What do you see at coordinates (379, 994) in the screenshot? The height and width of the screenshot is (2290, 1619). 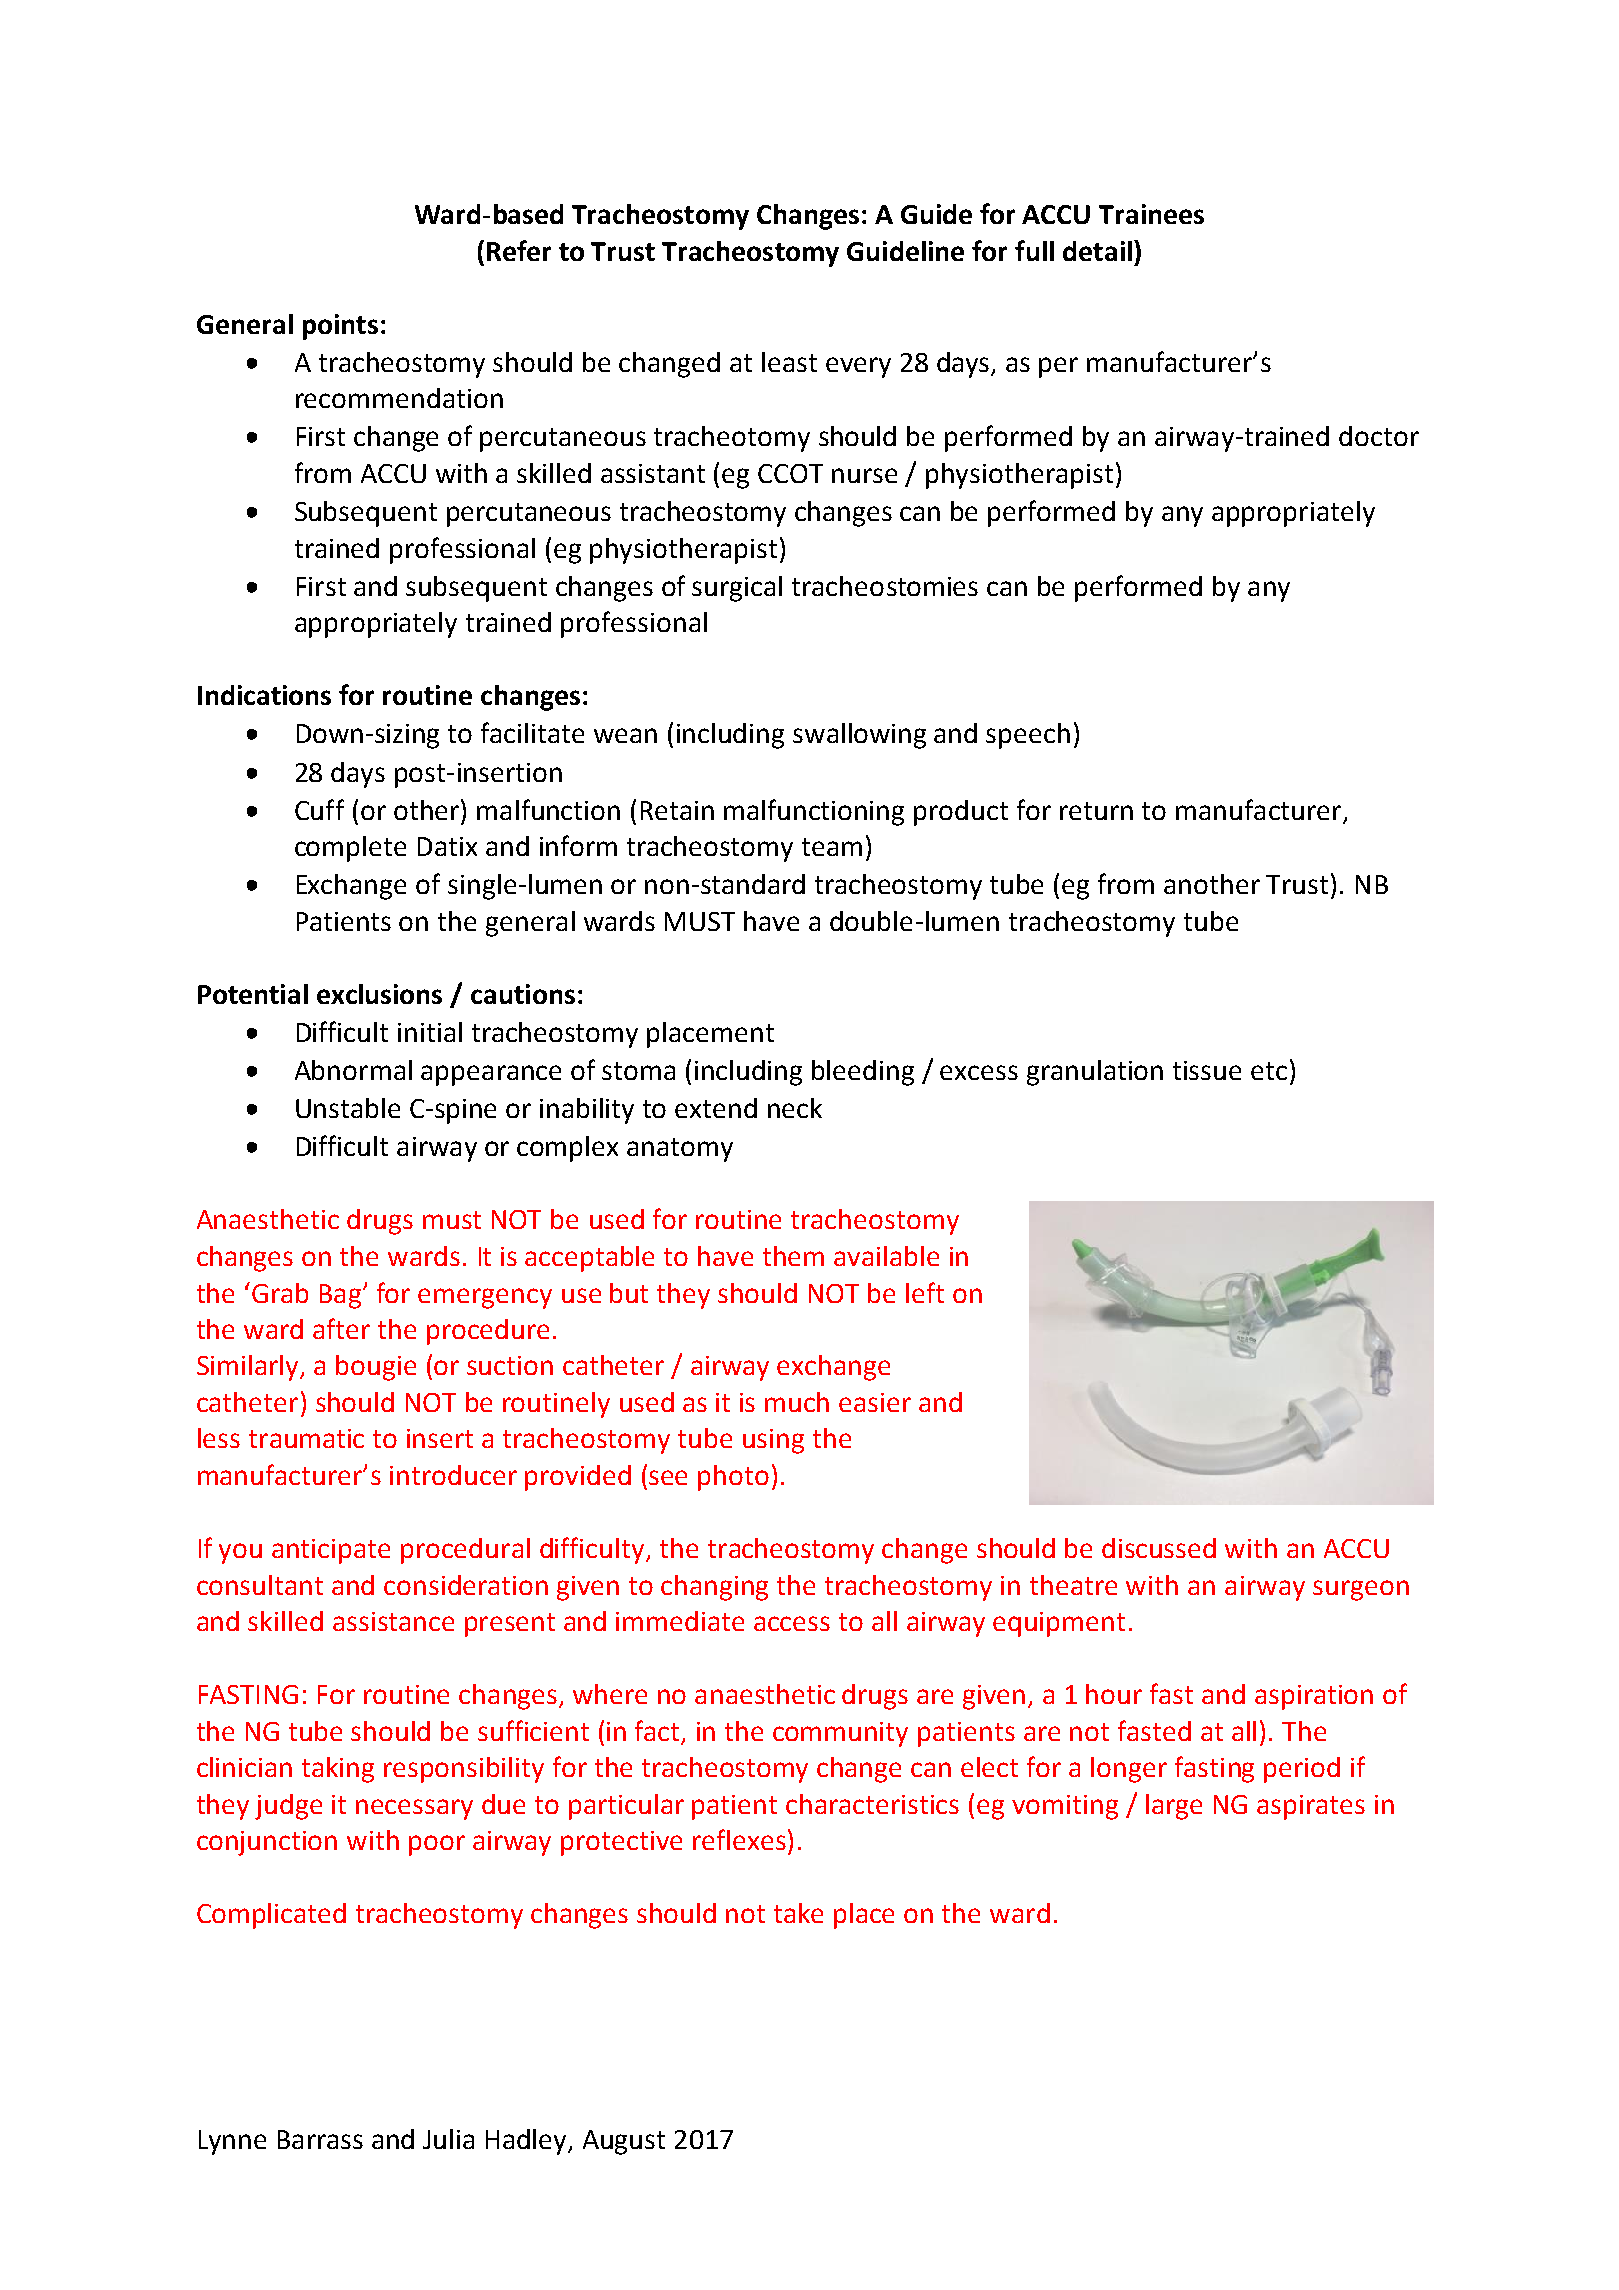 I see `exclusions` at bounding box center [379, 994].
